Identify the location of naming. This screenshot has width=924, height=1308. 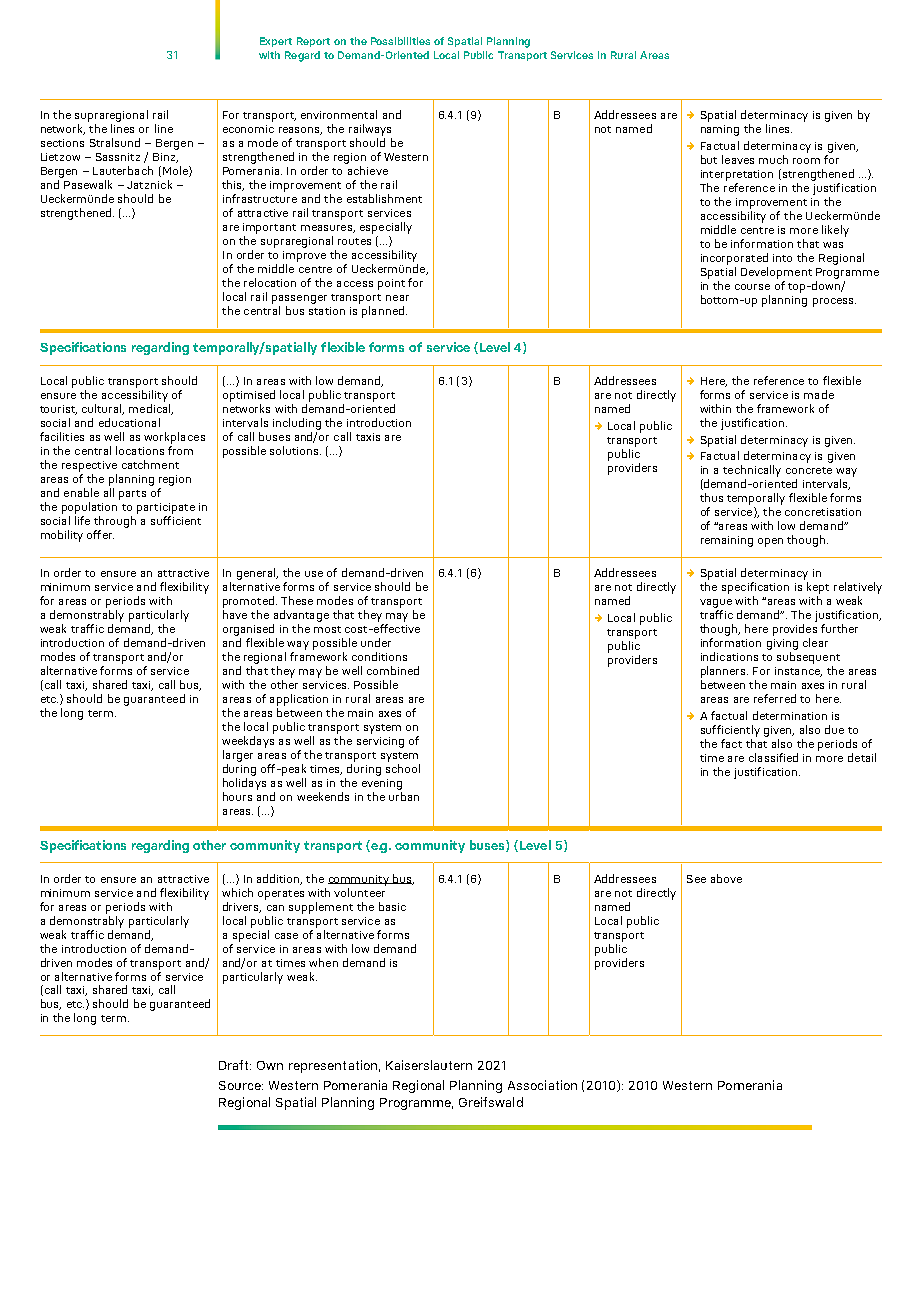
(720, 130).
